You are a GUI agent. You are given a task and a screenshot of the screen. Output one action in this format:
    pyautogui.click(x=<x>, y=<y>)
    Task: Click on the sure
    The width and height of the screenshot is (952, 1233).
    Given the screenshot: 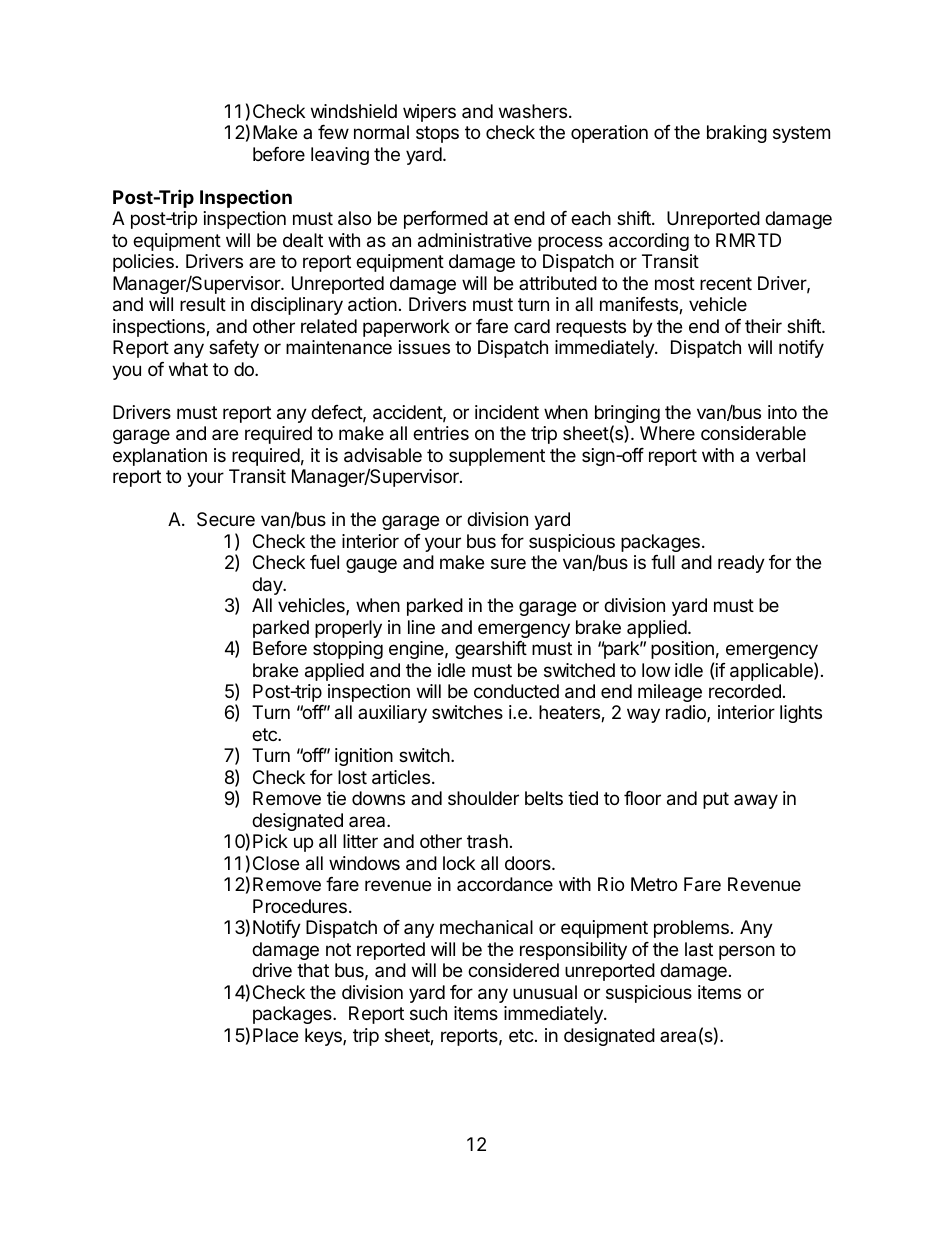 What is the action you would take?
    pyautogui.click(x=508, y=563)
